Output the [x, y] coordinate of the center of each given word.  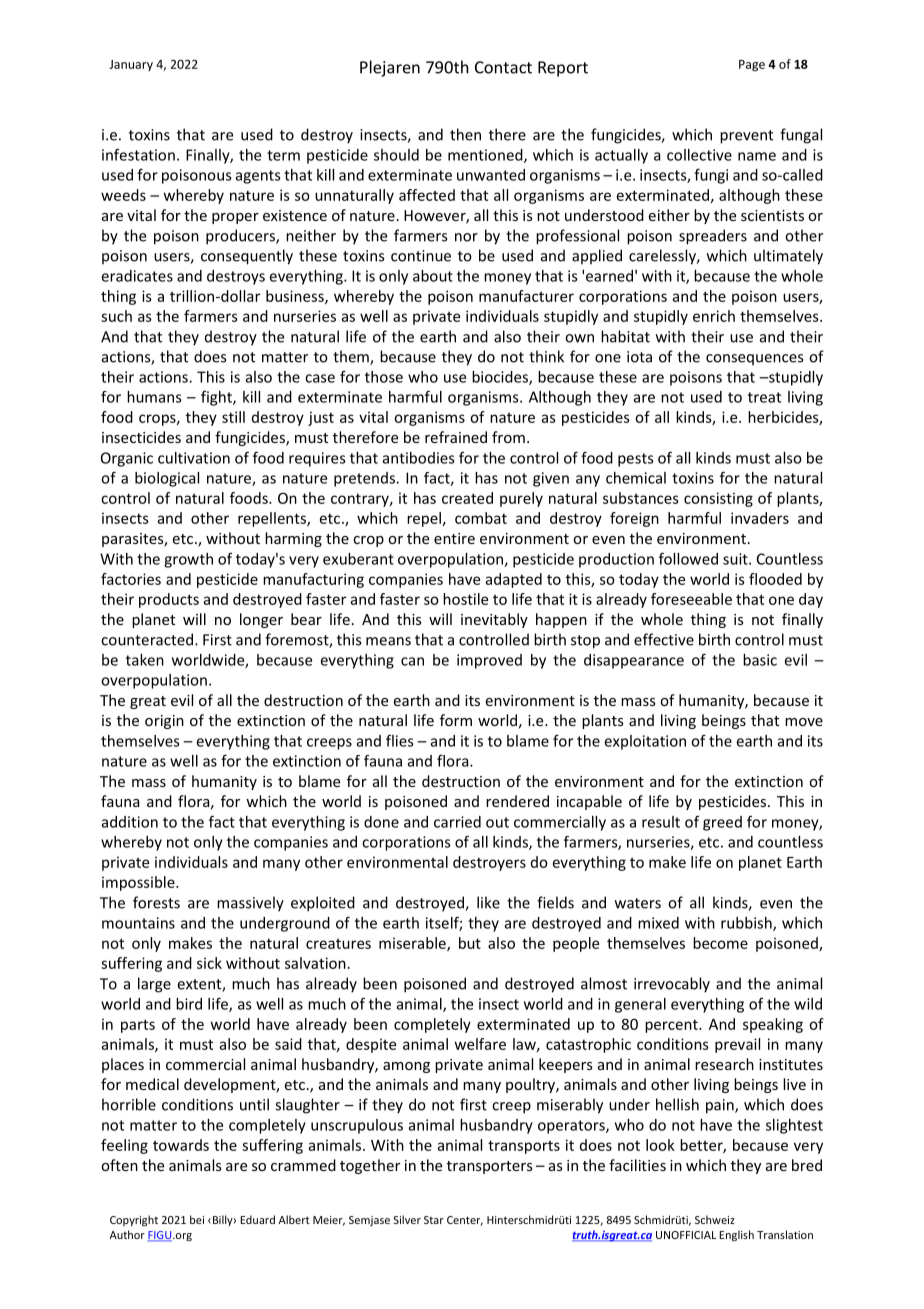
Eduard [257, 1219]
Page [752, 66]
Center [465, 1221]
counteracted [147, 639]
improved [489, 661]
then [465, 134]
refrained [456, 437]
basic [760, 660]
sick [209, 963]
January [131, 65]
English [736, 1236]
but [470, 943]
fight [217, 398]
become [720, 943]
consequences [754, 359]
